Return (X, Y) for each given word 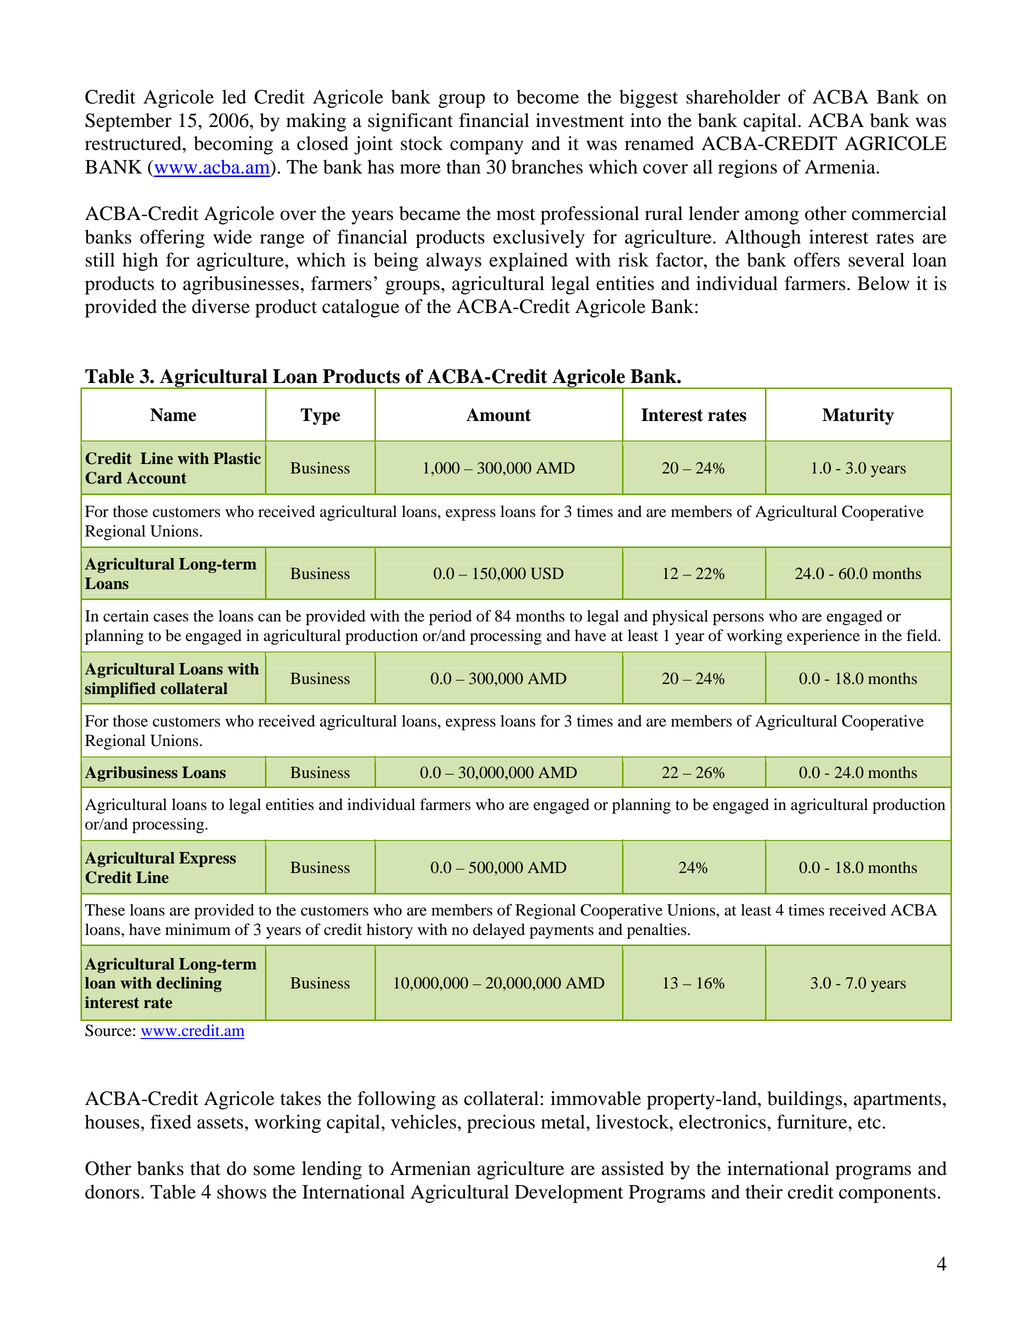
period (450, 618)
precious (501, 1123)
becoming (233, 145)
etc (870, 1123)
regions (747, 168)
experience (823, 637)
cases (171, 617)
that (205, 1168)
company (486, 147)
